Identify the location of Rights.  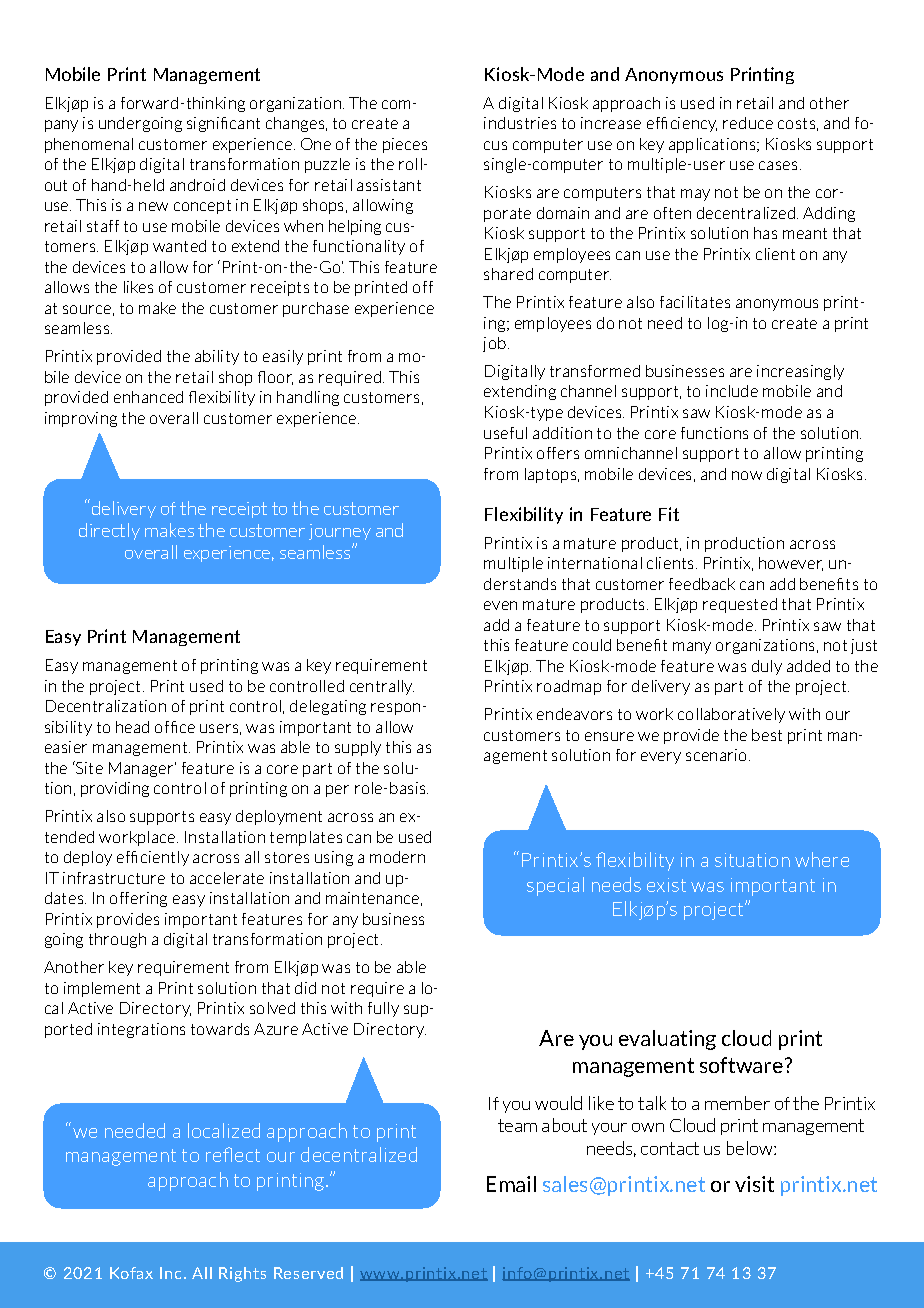
(242, 1274).
